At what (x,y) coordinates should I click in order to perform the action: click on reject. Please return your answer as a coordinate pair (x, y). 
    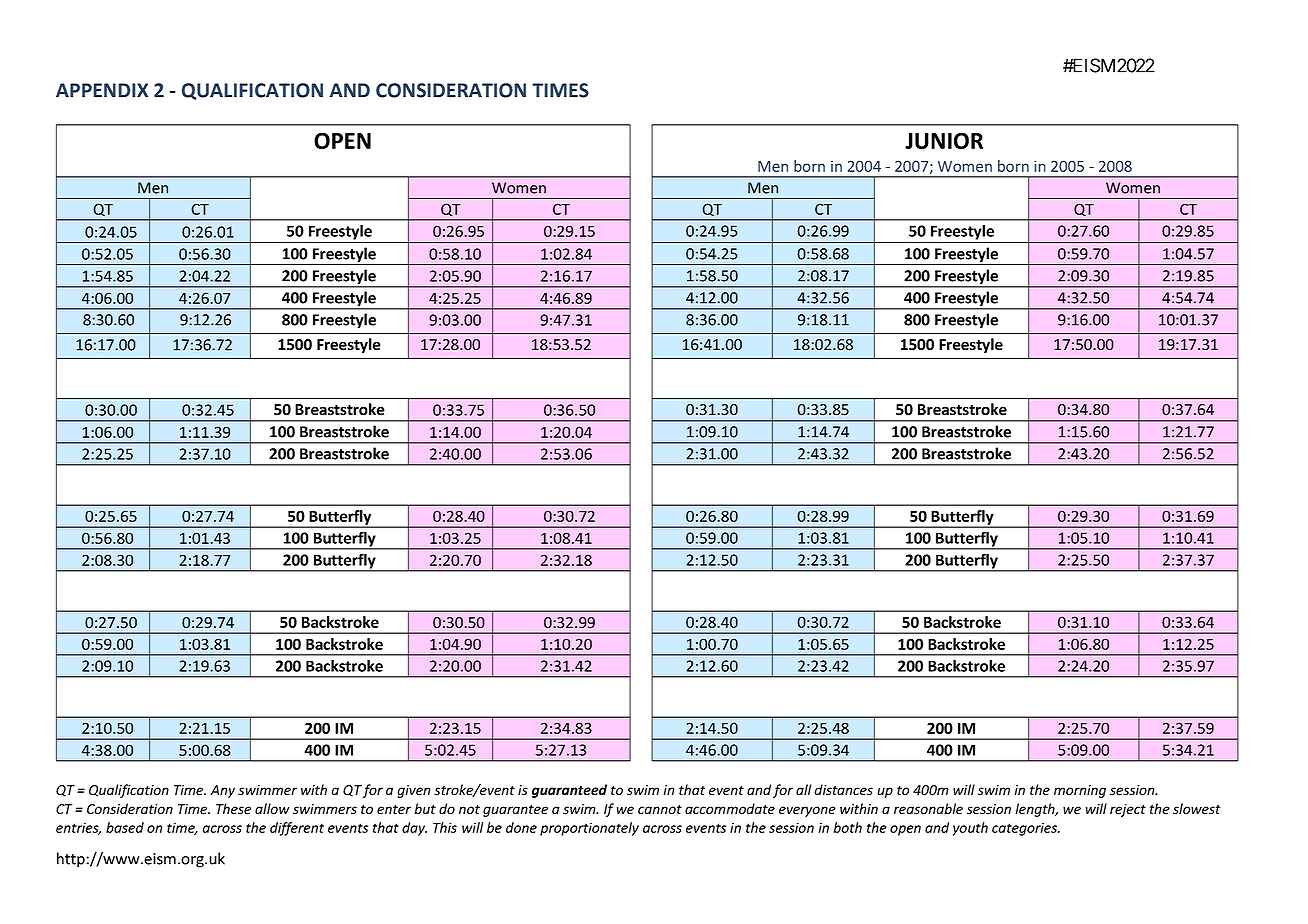
    Looking at the image, I should click on (1128, 810).
